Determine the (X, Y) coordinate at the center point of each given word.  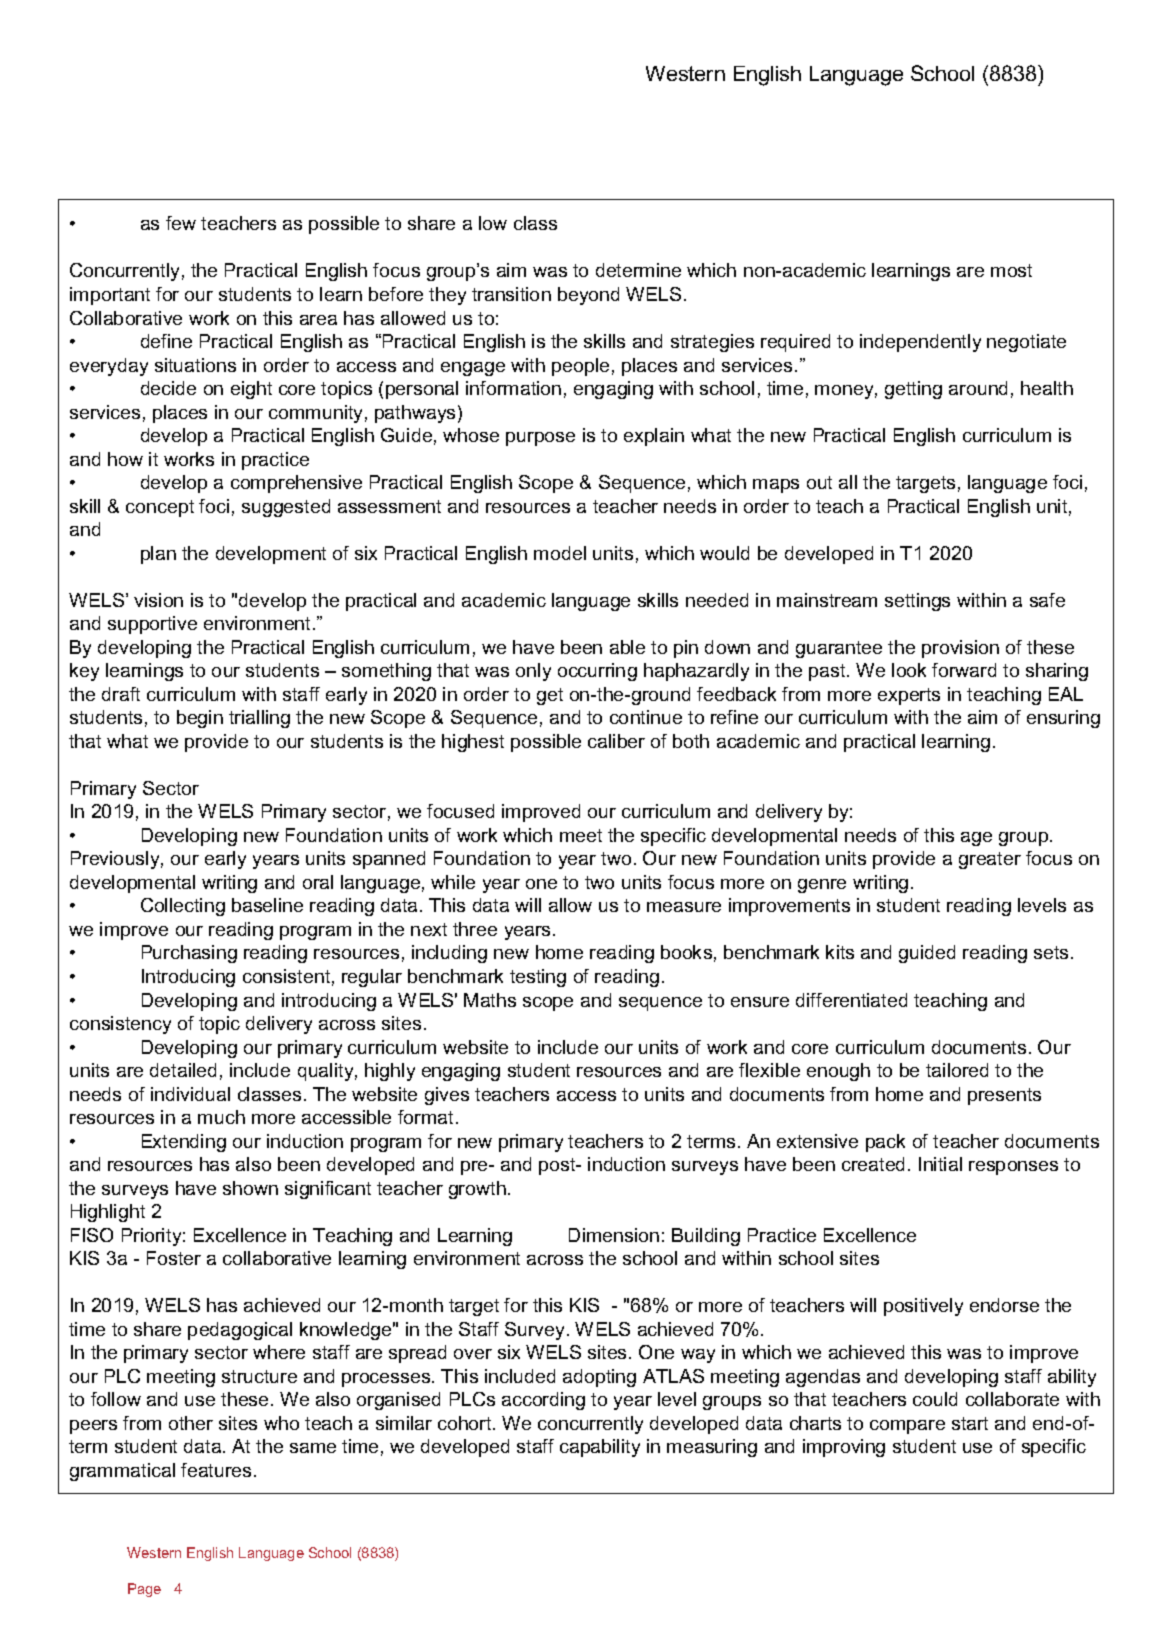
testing (538, 978)
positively (923, 1307)
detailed (183, 1070)
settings (917, 602)
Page (144, 1590)
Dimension (614, 1235)
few (181, 223)
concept (160, 508)
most (1011, 270)
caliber (616, 741)
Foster (174, 1258)
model (560, 553)
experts (909, 696)
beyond (588, 296)
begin (200, 719)
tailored (957, 1070)
